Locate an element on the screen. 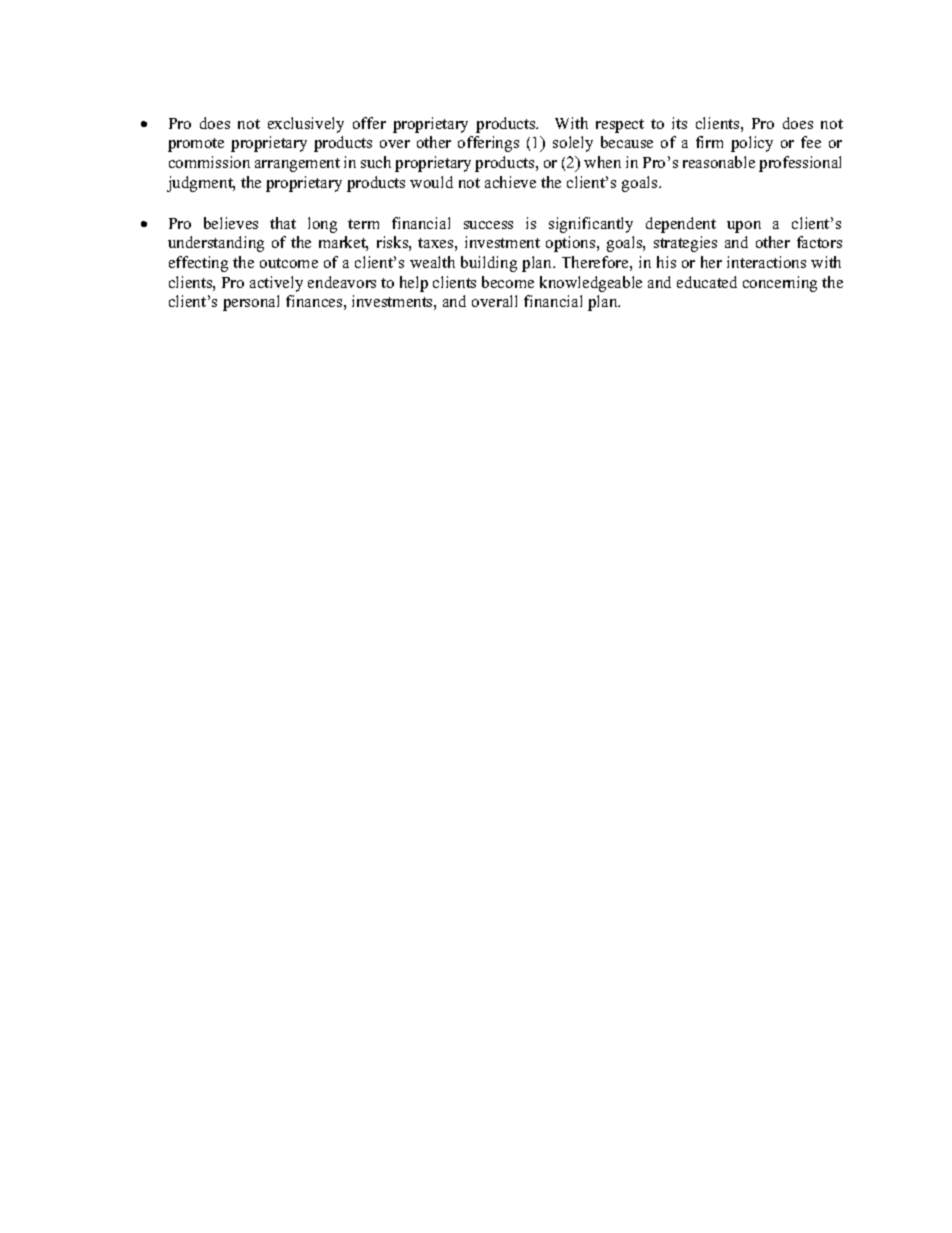 This screenshot has height=1233, width=952. understanding is located at coordinates (216, 244).
